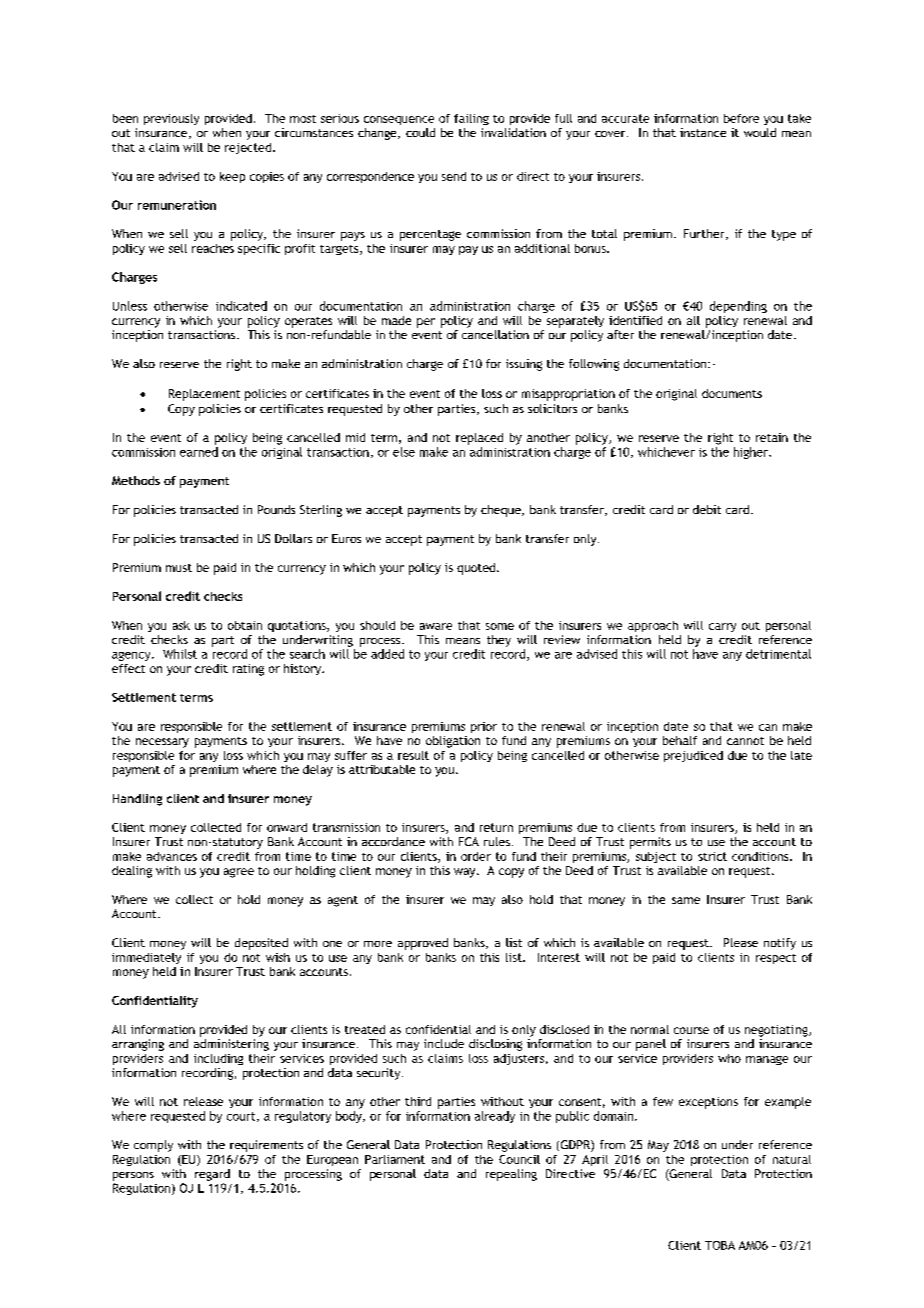  I want to click on repealing, so click(511, 1175).
